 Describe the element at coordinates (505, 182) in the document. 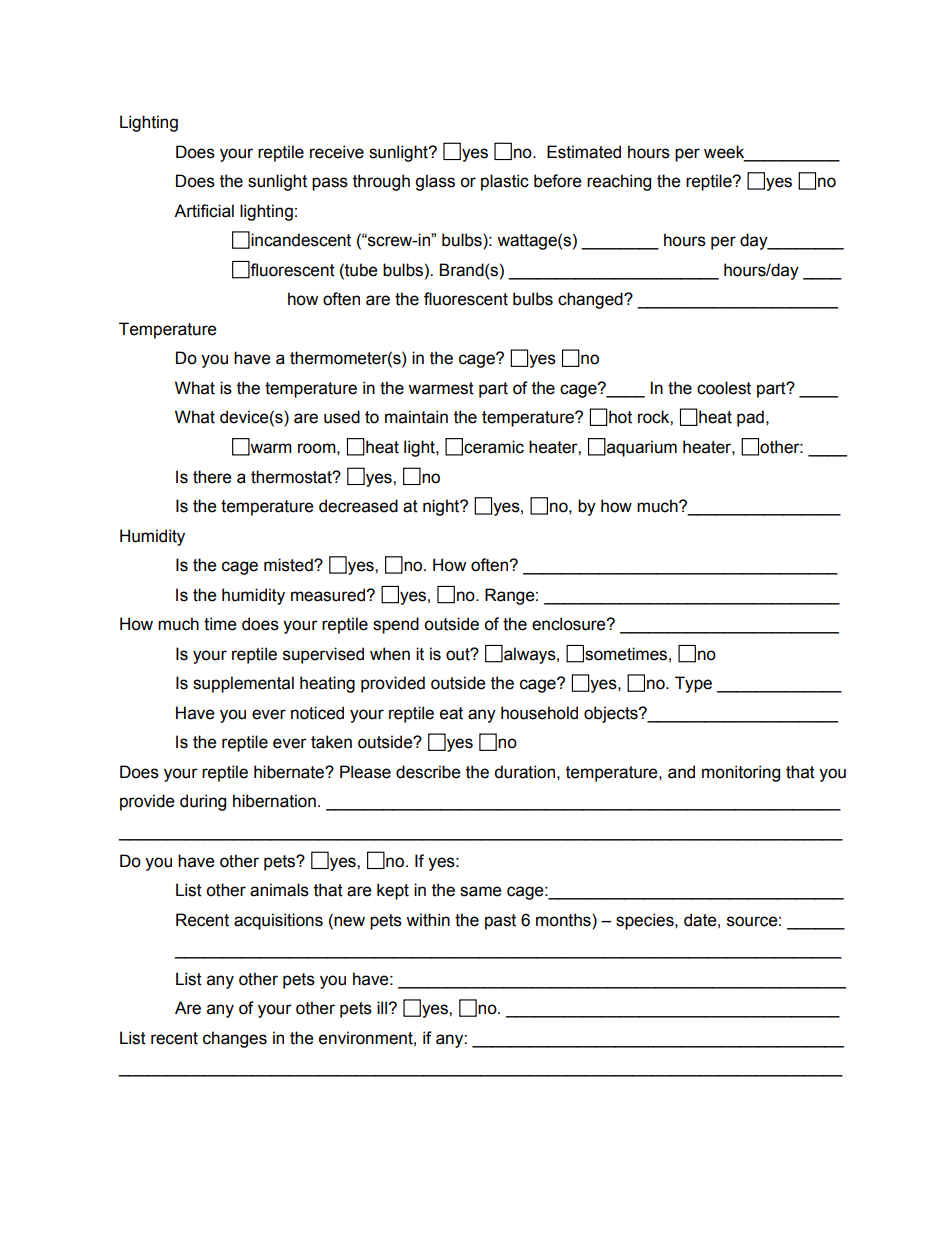

I see `plastic` at that location.
